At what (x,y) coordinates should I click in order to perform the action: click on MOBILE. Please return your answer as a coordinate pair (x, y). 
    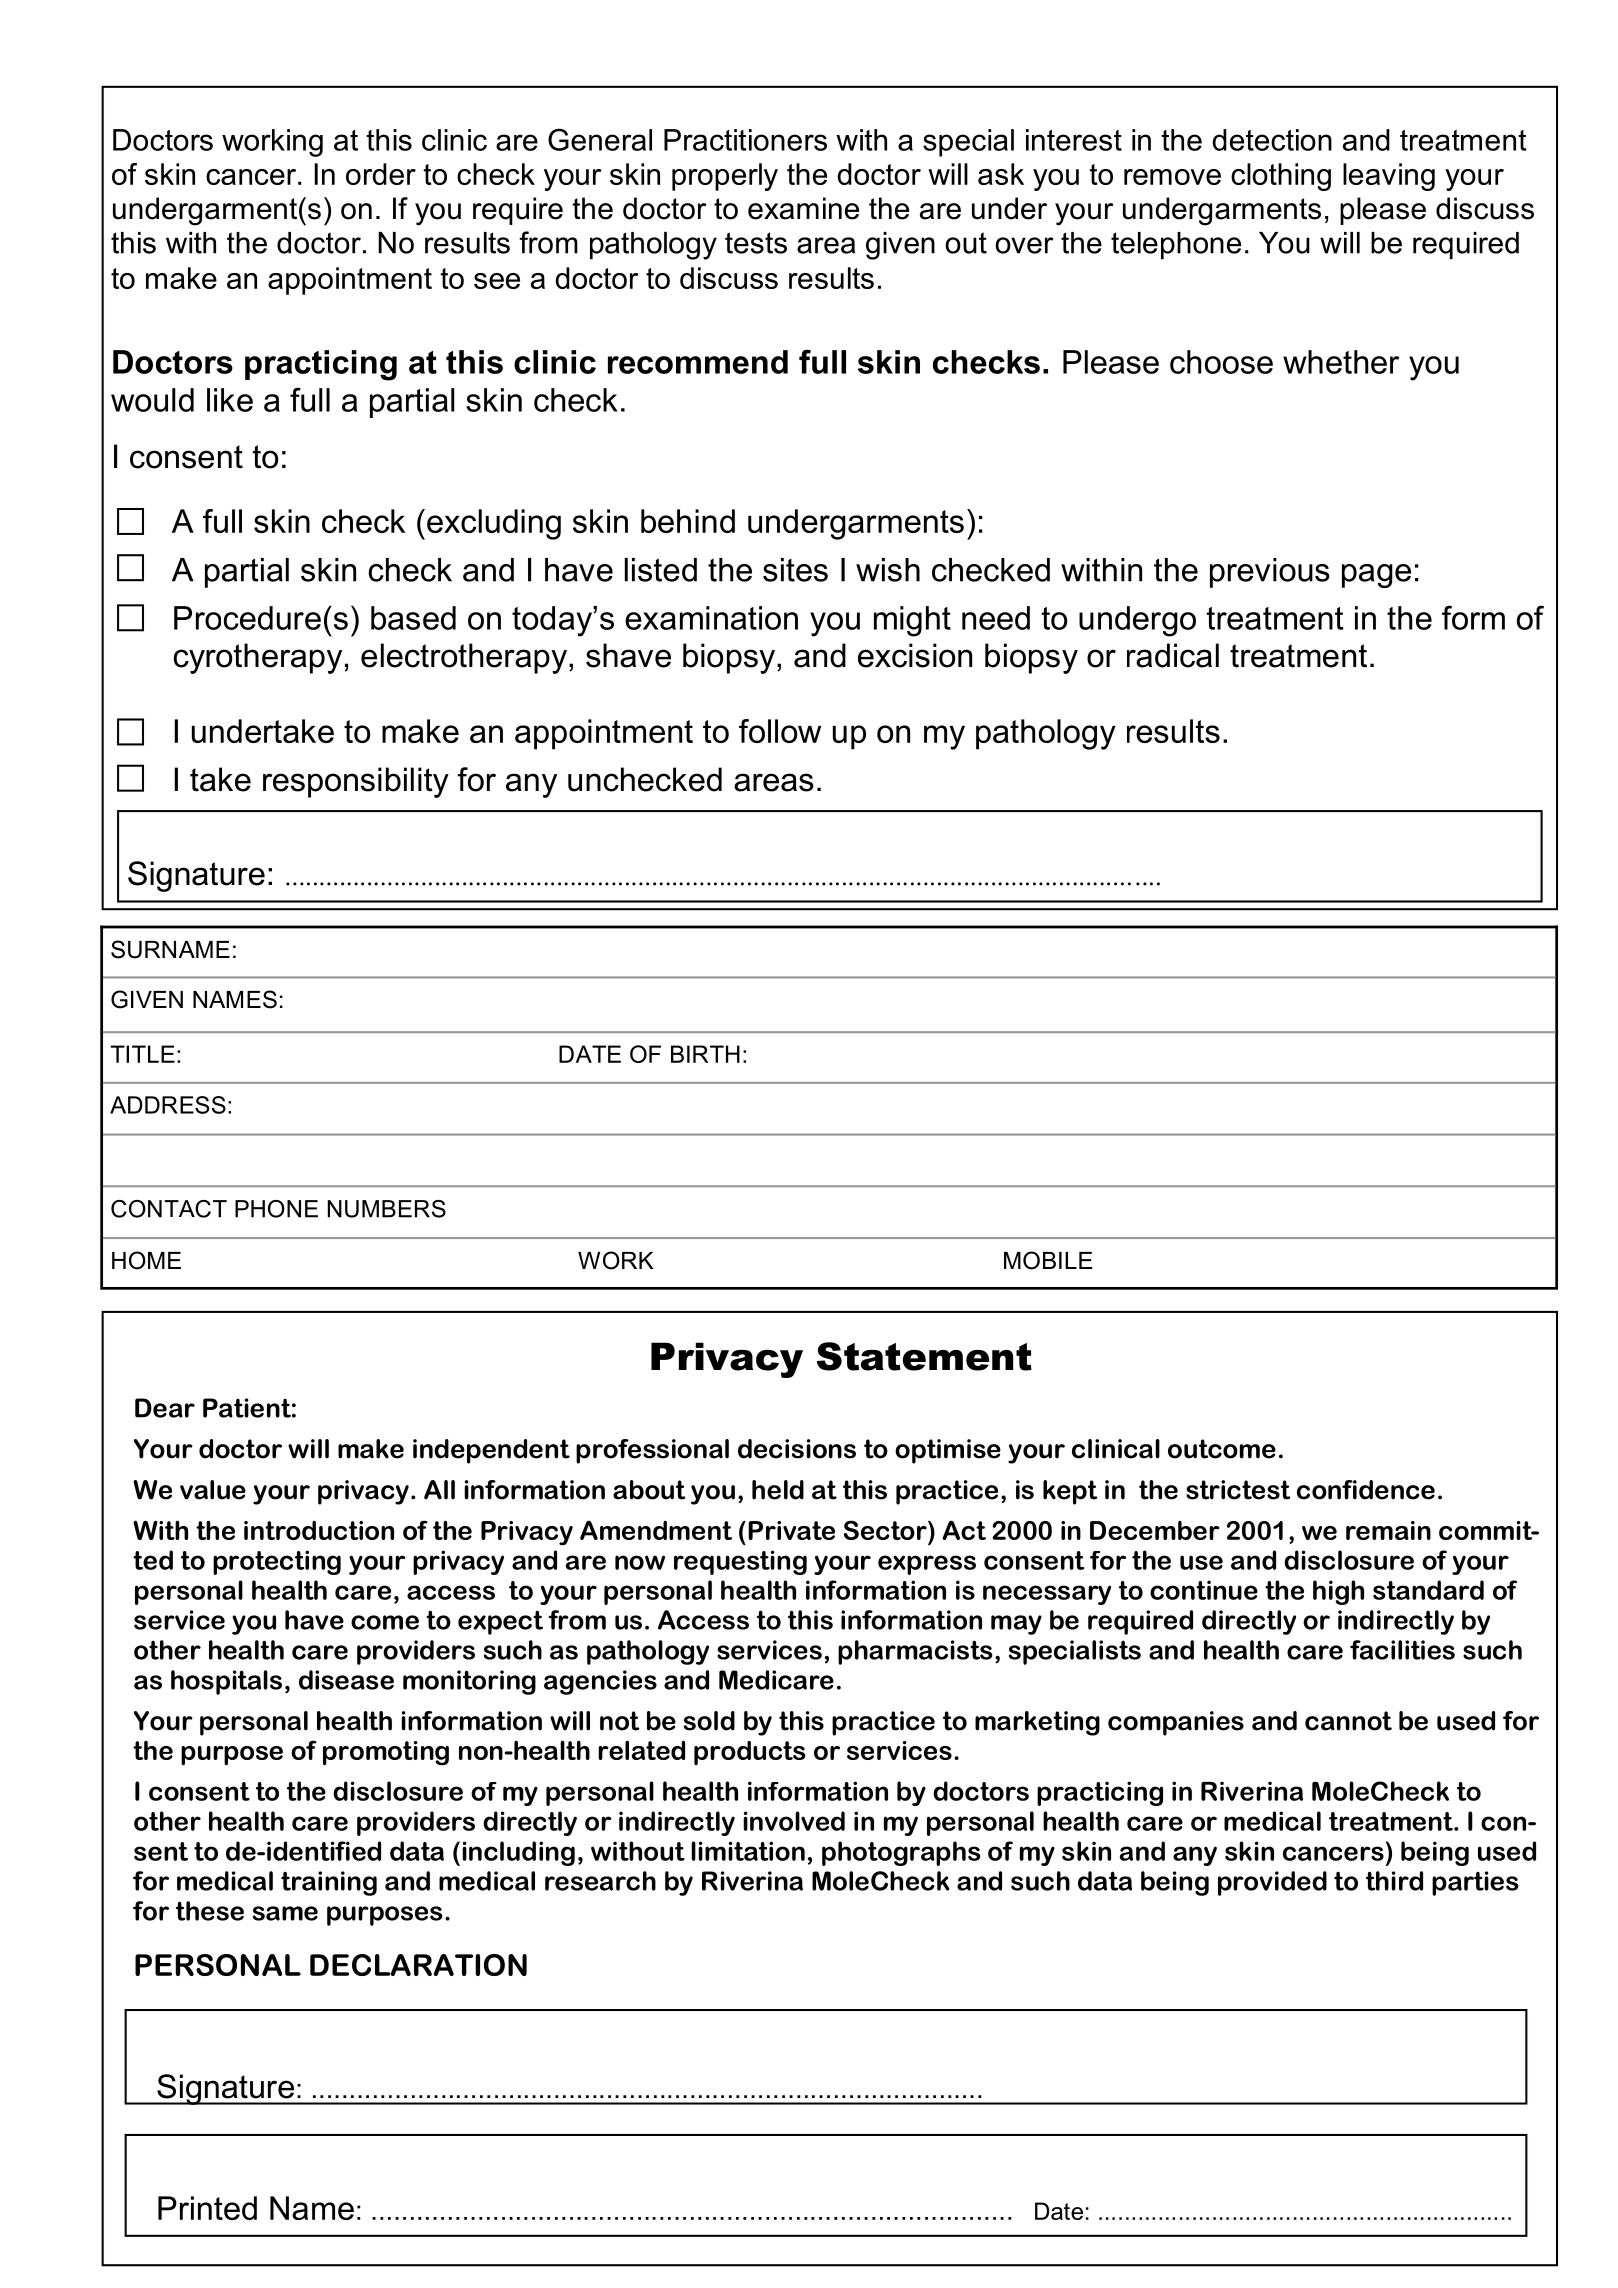
    Looking at the image, I should click on (1048, 1260).
